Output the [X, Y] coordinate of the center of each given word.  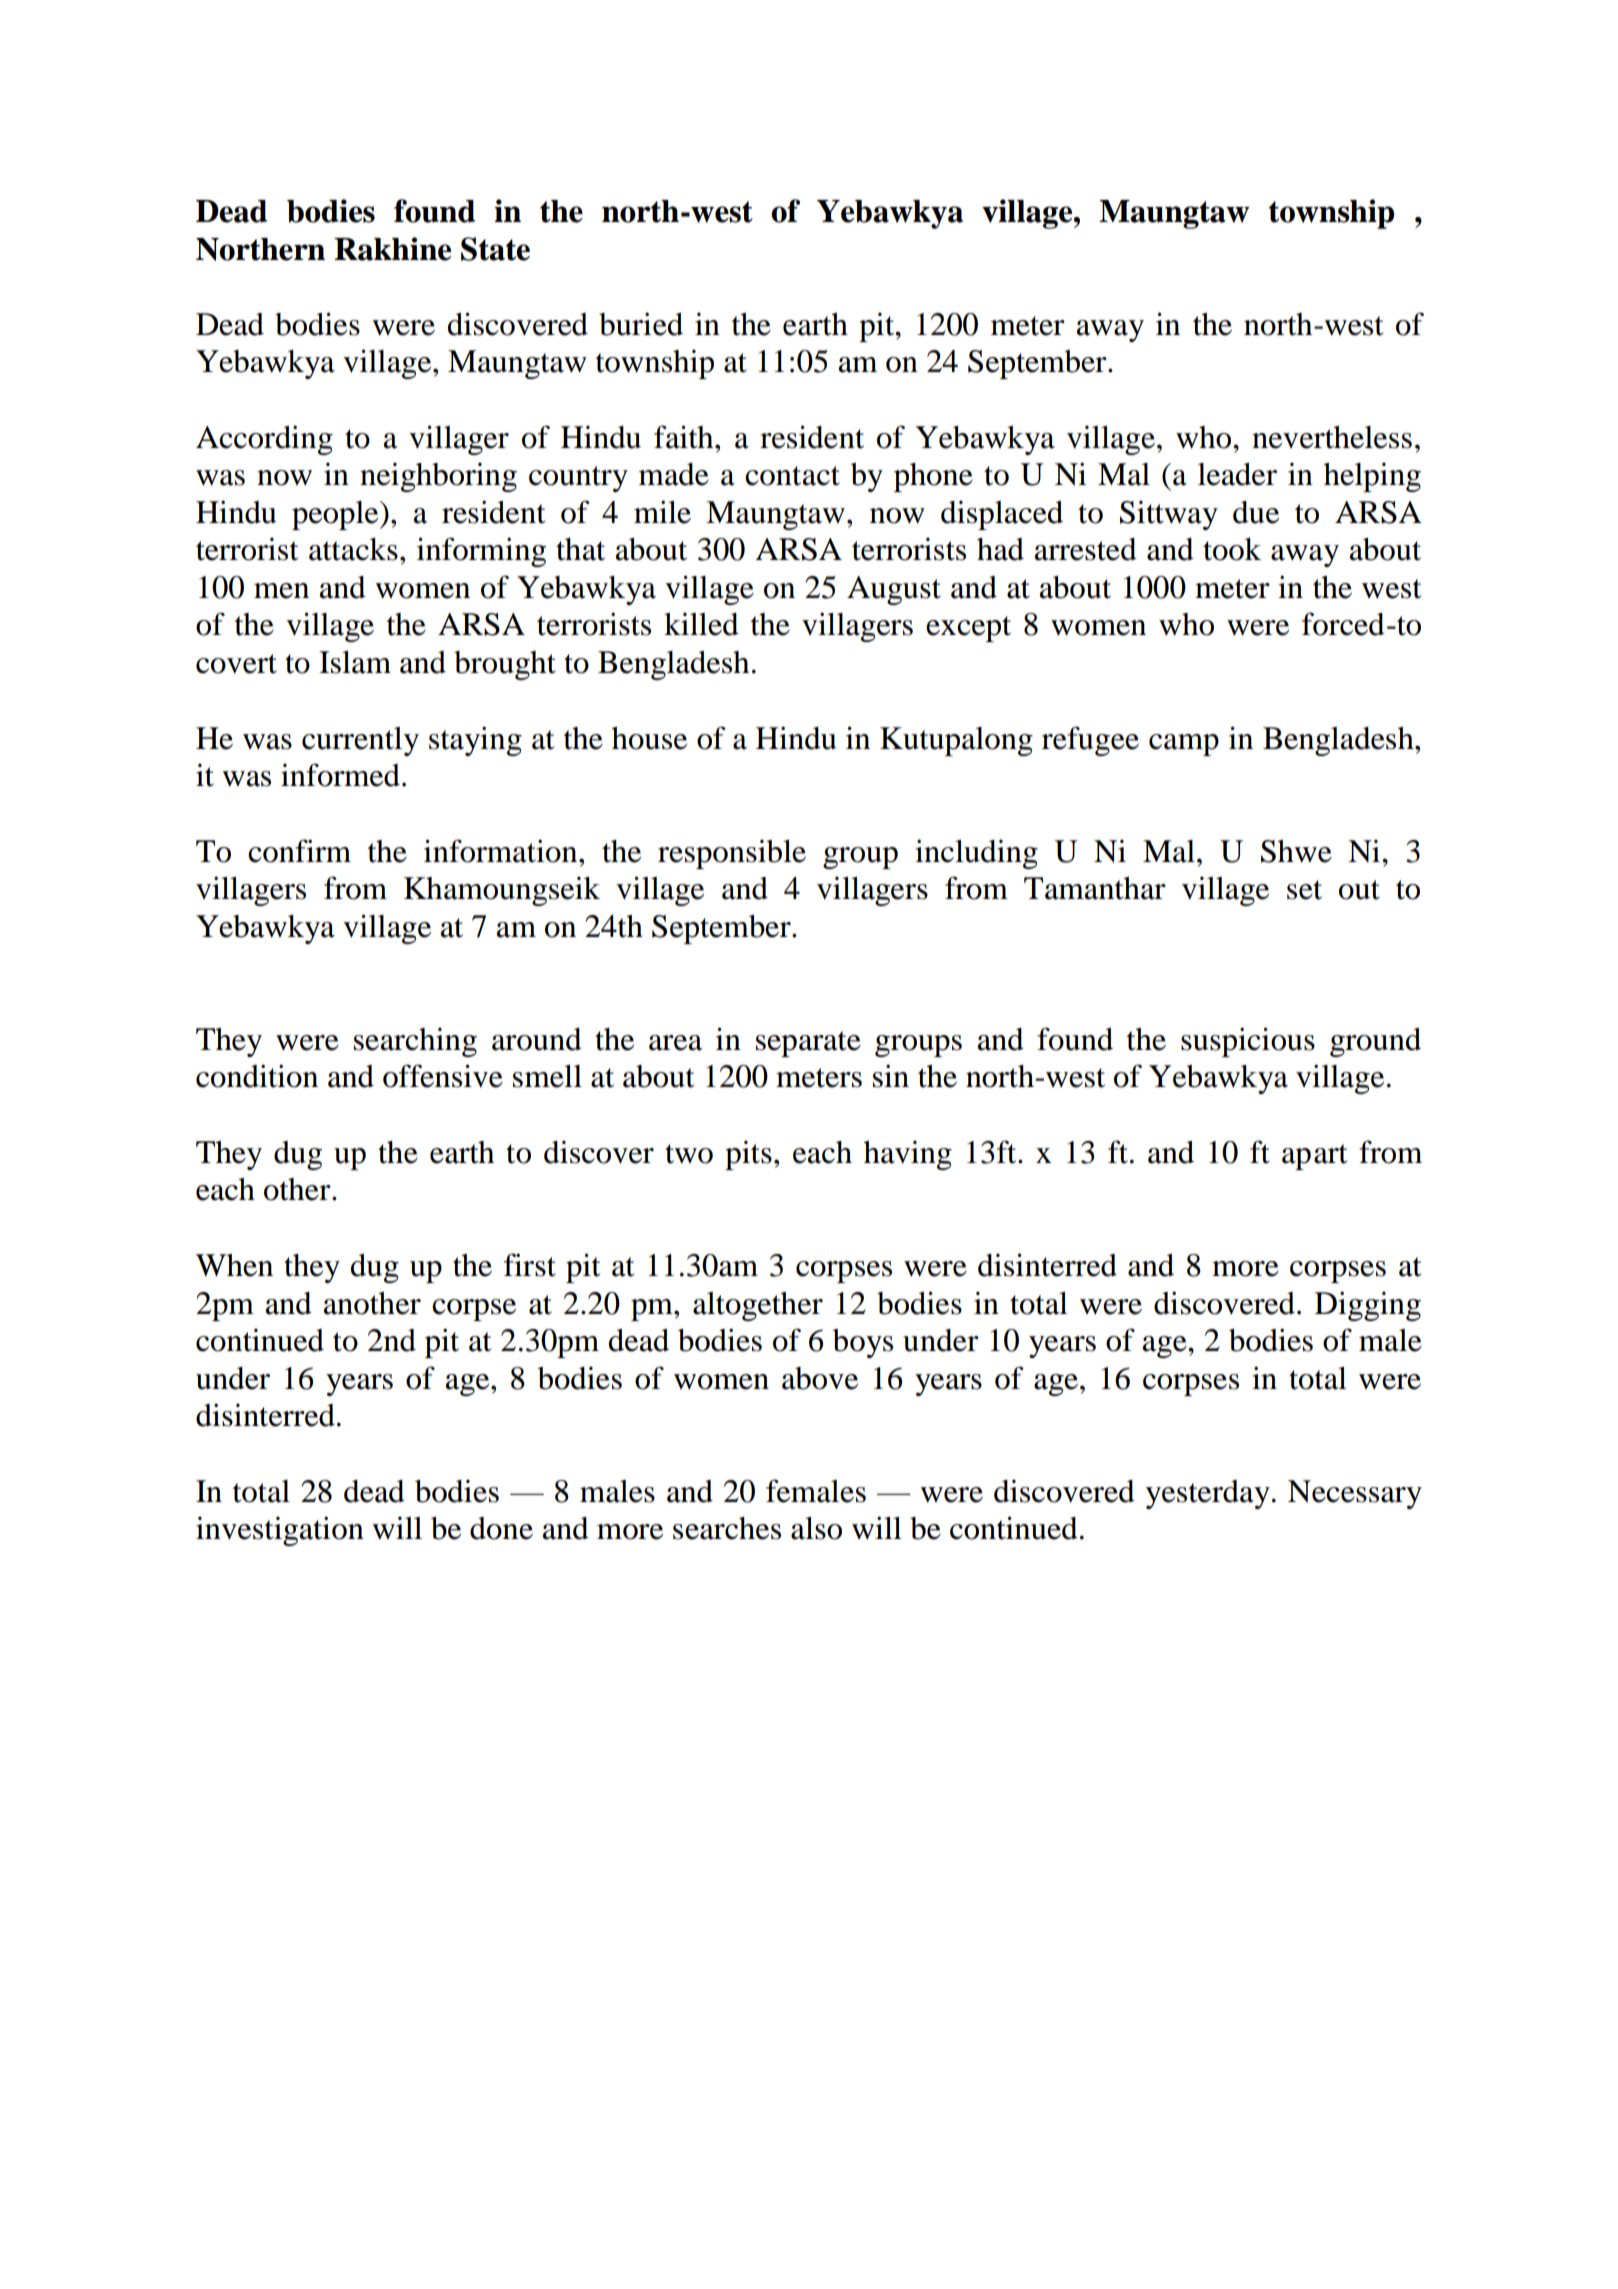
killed [701, 624]
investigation [280, 1531]
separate [808, 1044]
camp [1184, 745]
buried [641, 324]
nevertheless [1332, 437]
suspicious [1248, 1042]
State [495, 249]
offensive [443, 1076]
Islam [355, 662]
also [816, 1528]
